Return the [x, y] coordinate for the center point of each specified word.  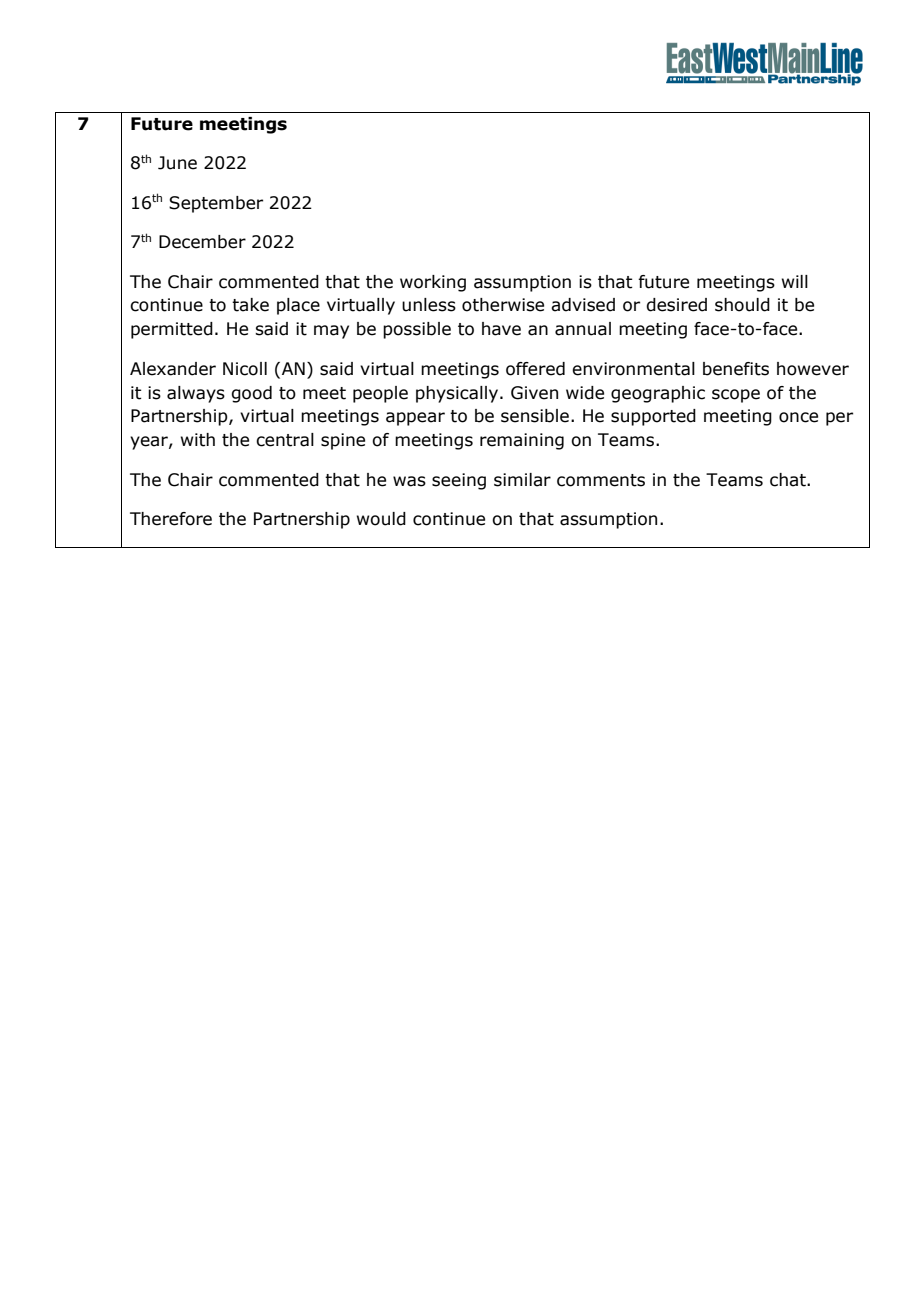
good [251, 394]
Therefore [171, 519]
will [795, 281]
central [285, 440]
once [798, 417]
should [742, 305]
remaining [522, 441]
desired [676, 305]
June [177, 163]
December [202, 242]
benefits [736, 369]
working [433, 283]
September [216, 204]
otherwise [503, 305]
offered [535, 369]
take [250, 305]
